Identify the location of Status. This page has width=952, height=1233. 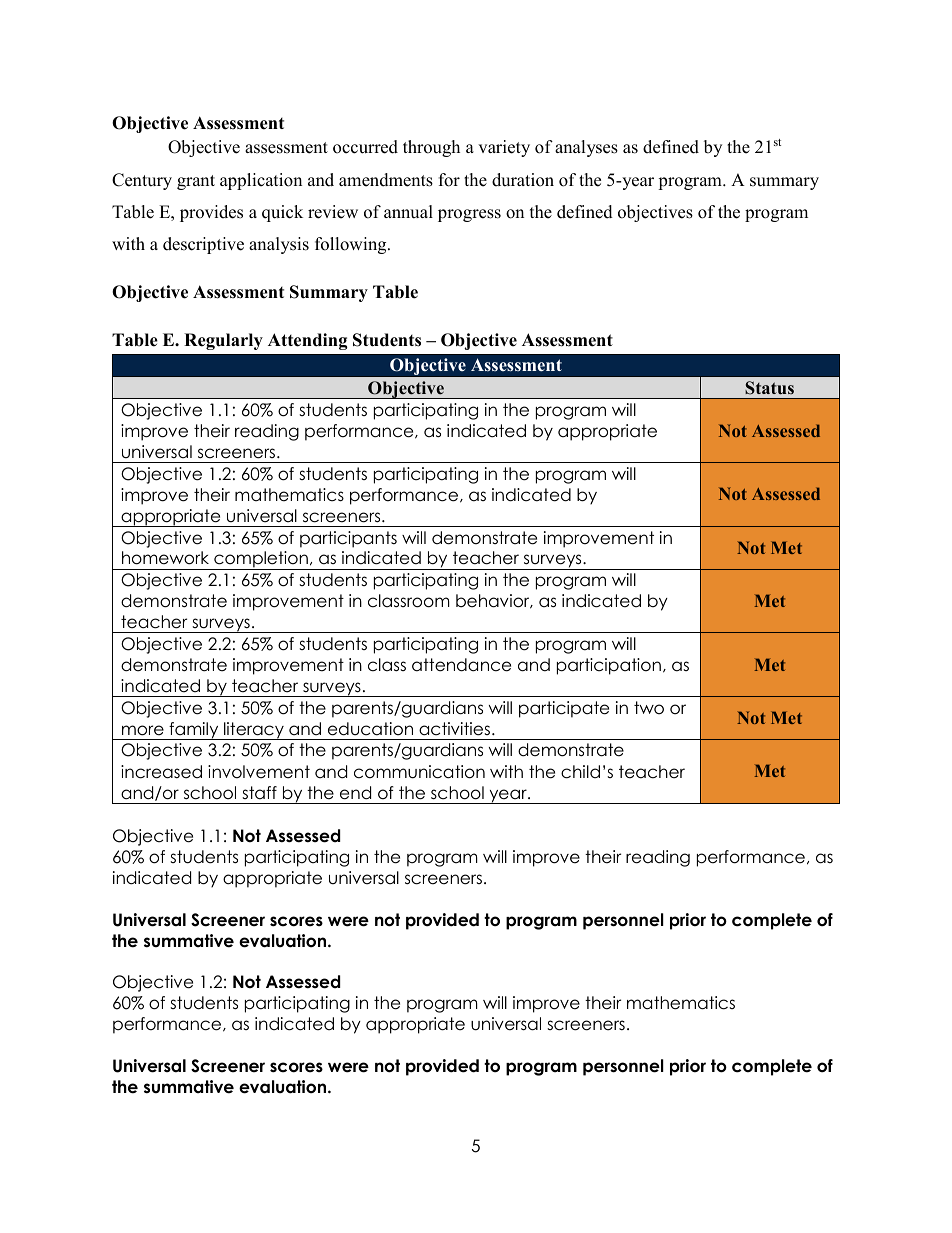
(769, 388).
